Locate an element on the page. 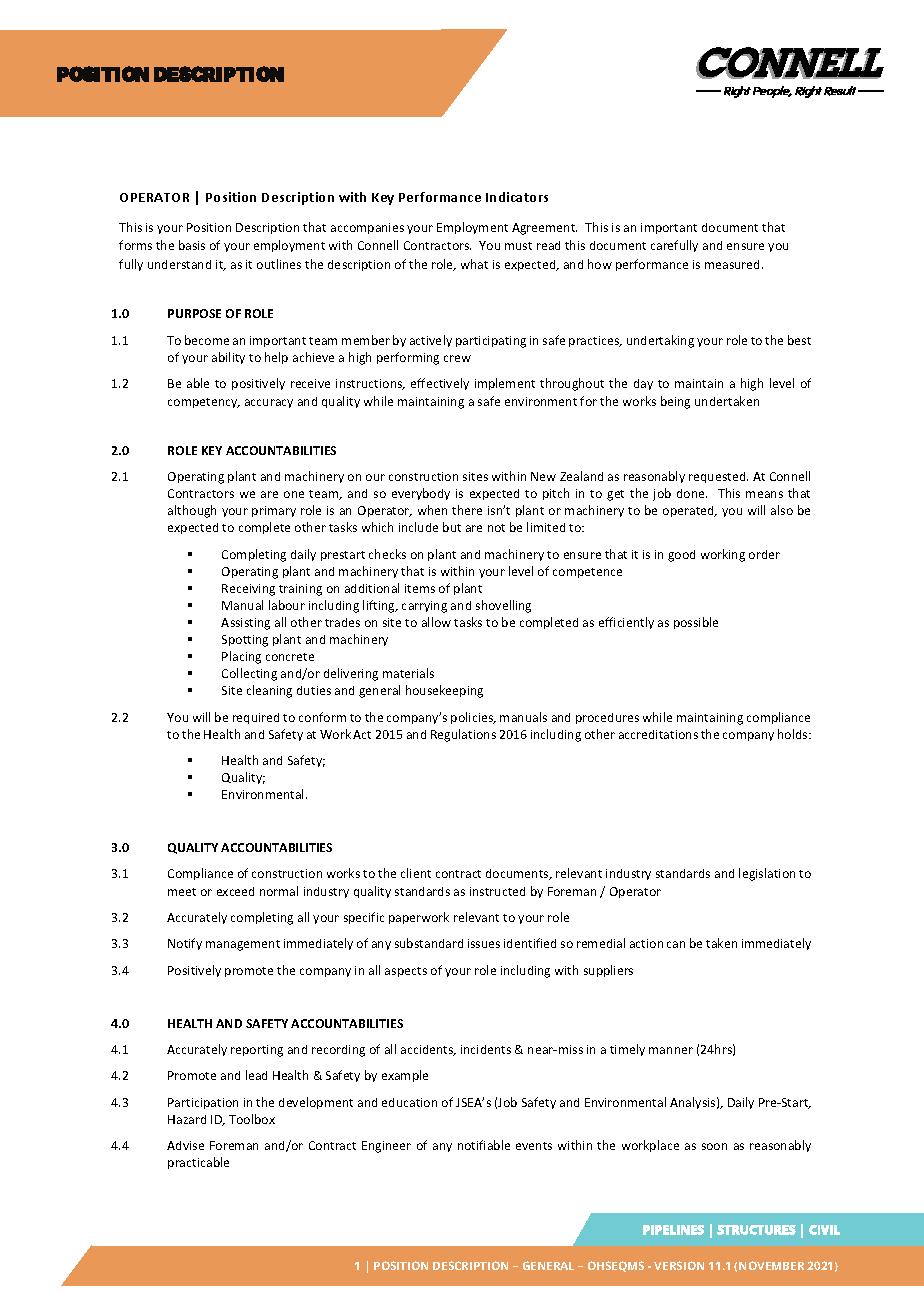 This image has height=1309, width=924. Advise is located at coordinates (185, 1145).
